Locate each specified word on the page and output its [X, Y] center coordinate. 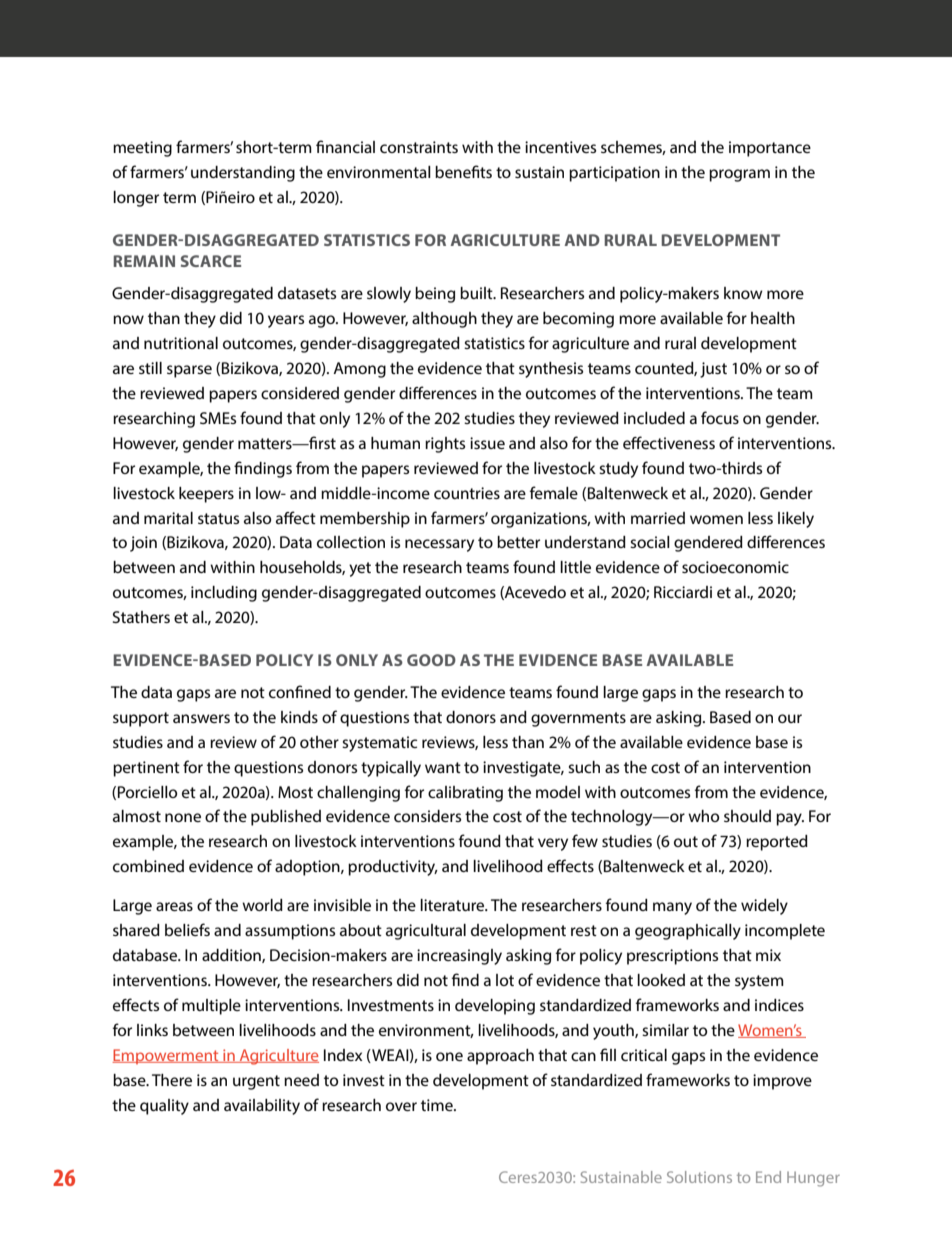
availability [262, 1107]
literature [453, 905]
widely [764, 907]
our [790, 718]
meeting [142, 149]
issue [487, 443]
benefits [463, 171]
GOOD [431, 660]
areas [174, 906]
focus [720, 417]
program [739, 175]
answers [201, 718]
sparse [189, 371]
